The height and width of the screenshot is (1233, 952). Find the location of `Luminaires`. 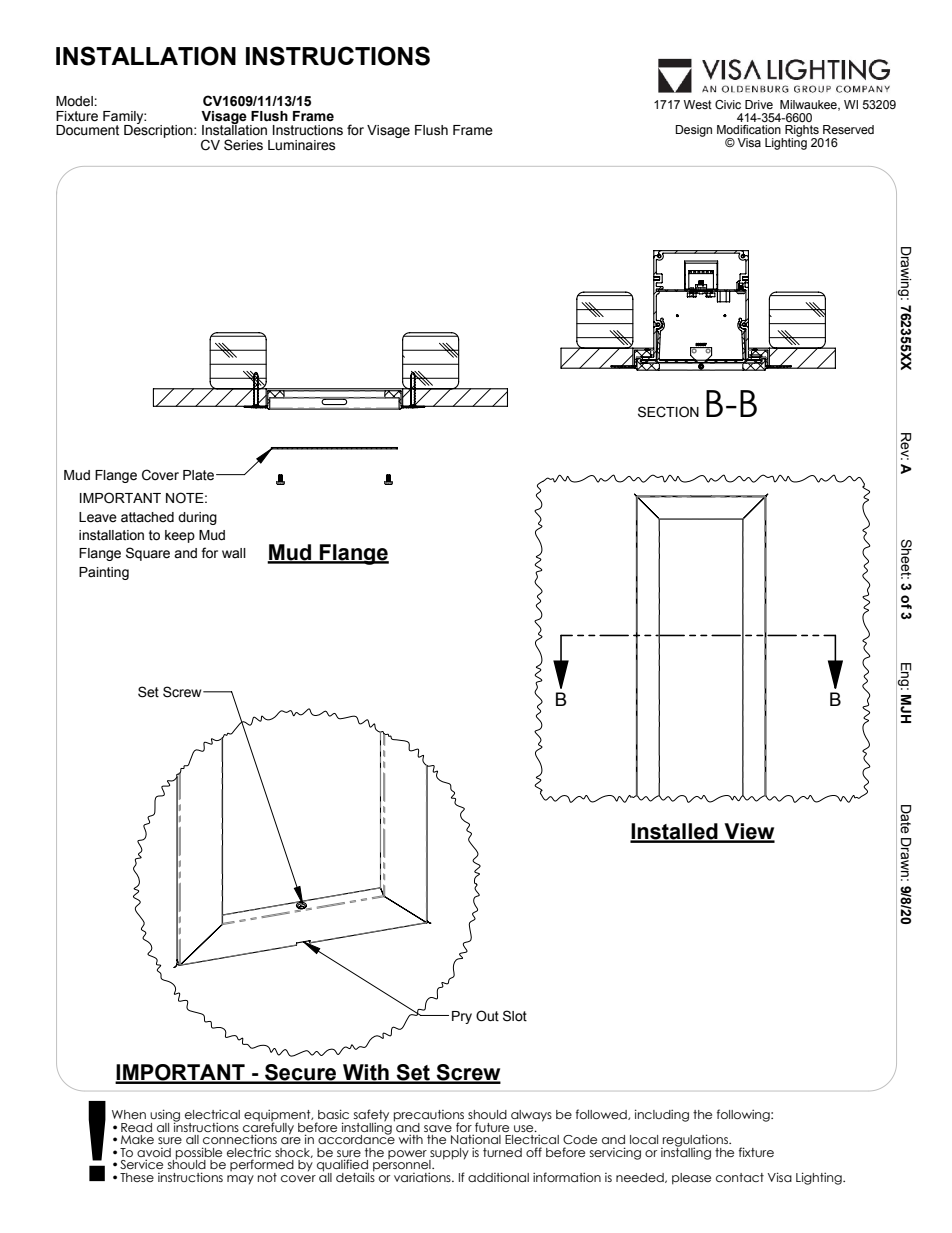

Luminaires is located at coordinates (302, 145).
